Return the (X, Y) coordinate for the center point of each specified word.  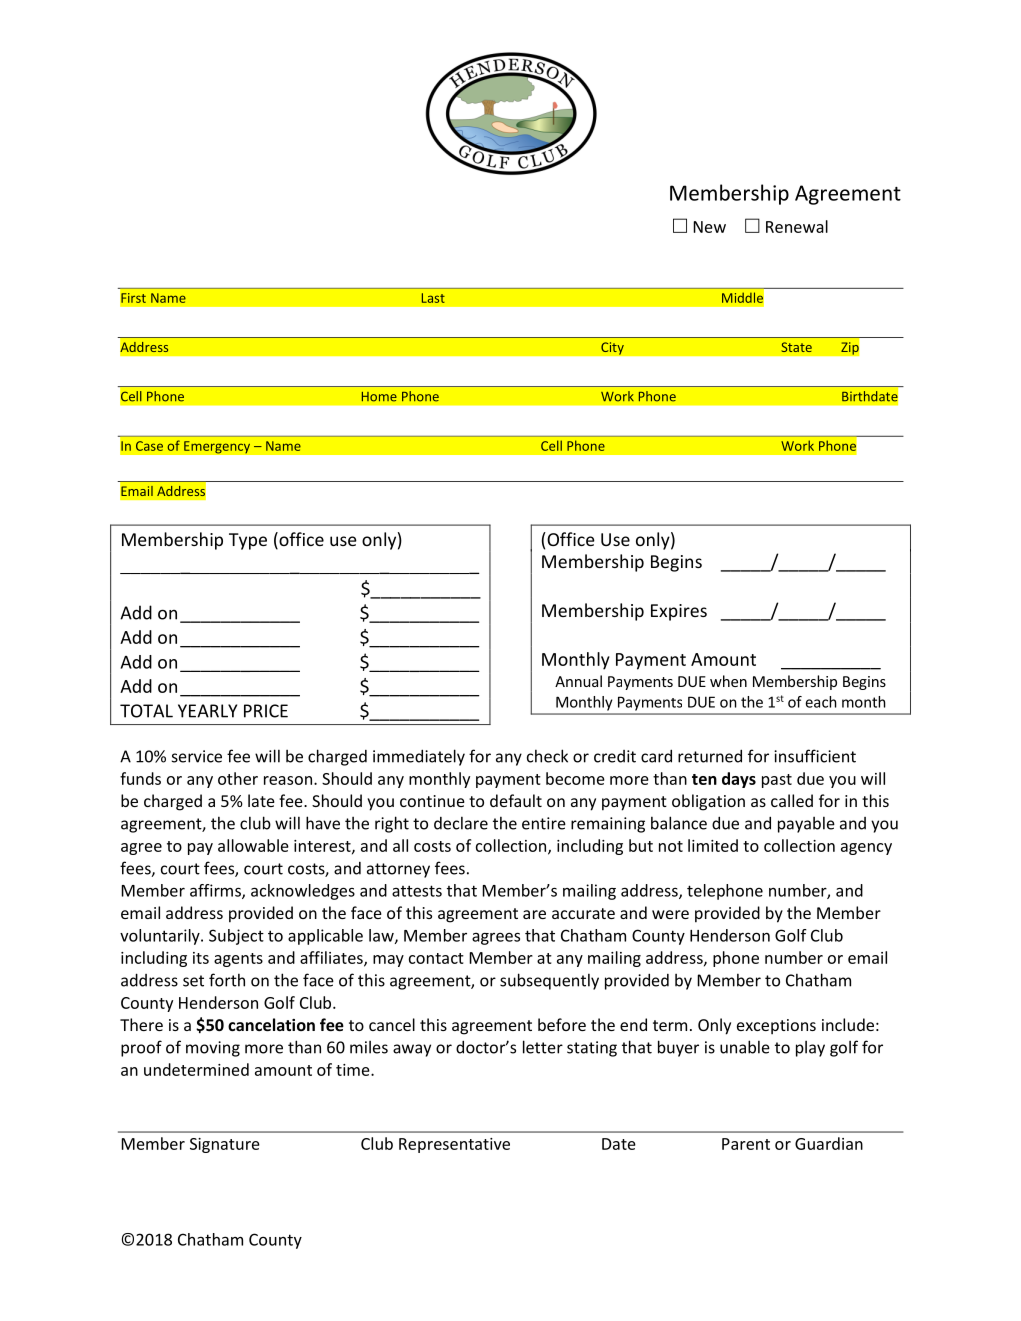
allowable (253, 845)
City (612, 348)
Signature (225, 1145)
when (728, 681)
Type (248, 541)
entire (544, 823)
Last (433, 298)
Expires (679, 612)
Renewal (797, 226)
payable (806, 824)
